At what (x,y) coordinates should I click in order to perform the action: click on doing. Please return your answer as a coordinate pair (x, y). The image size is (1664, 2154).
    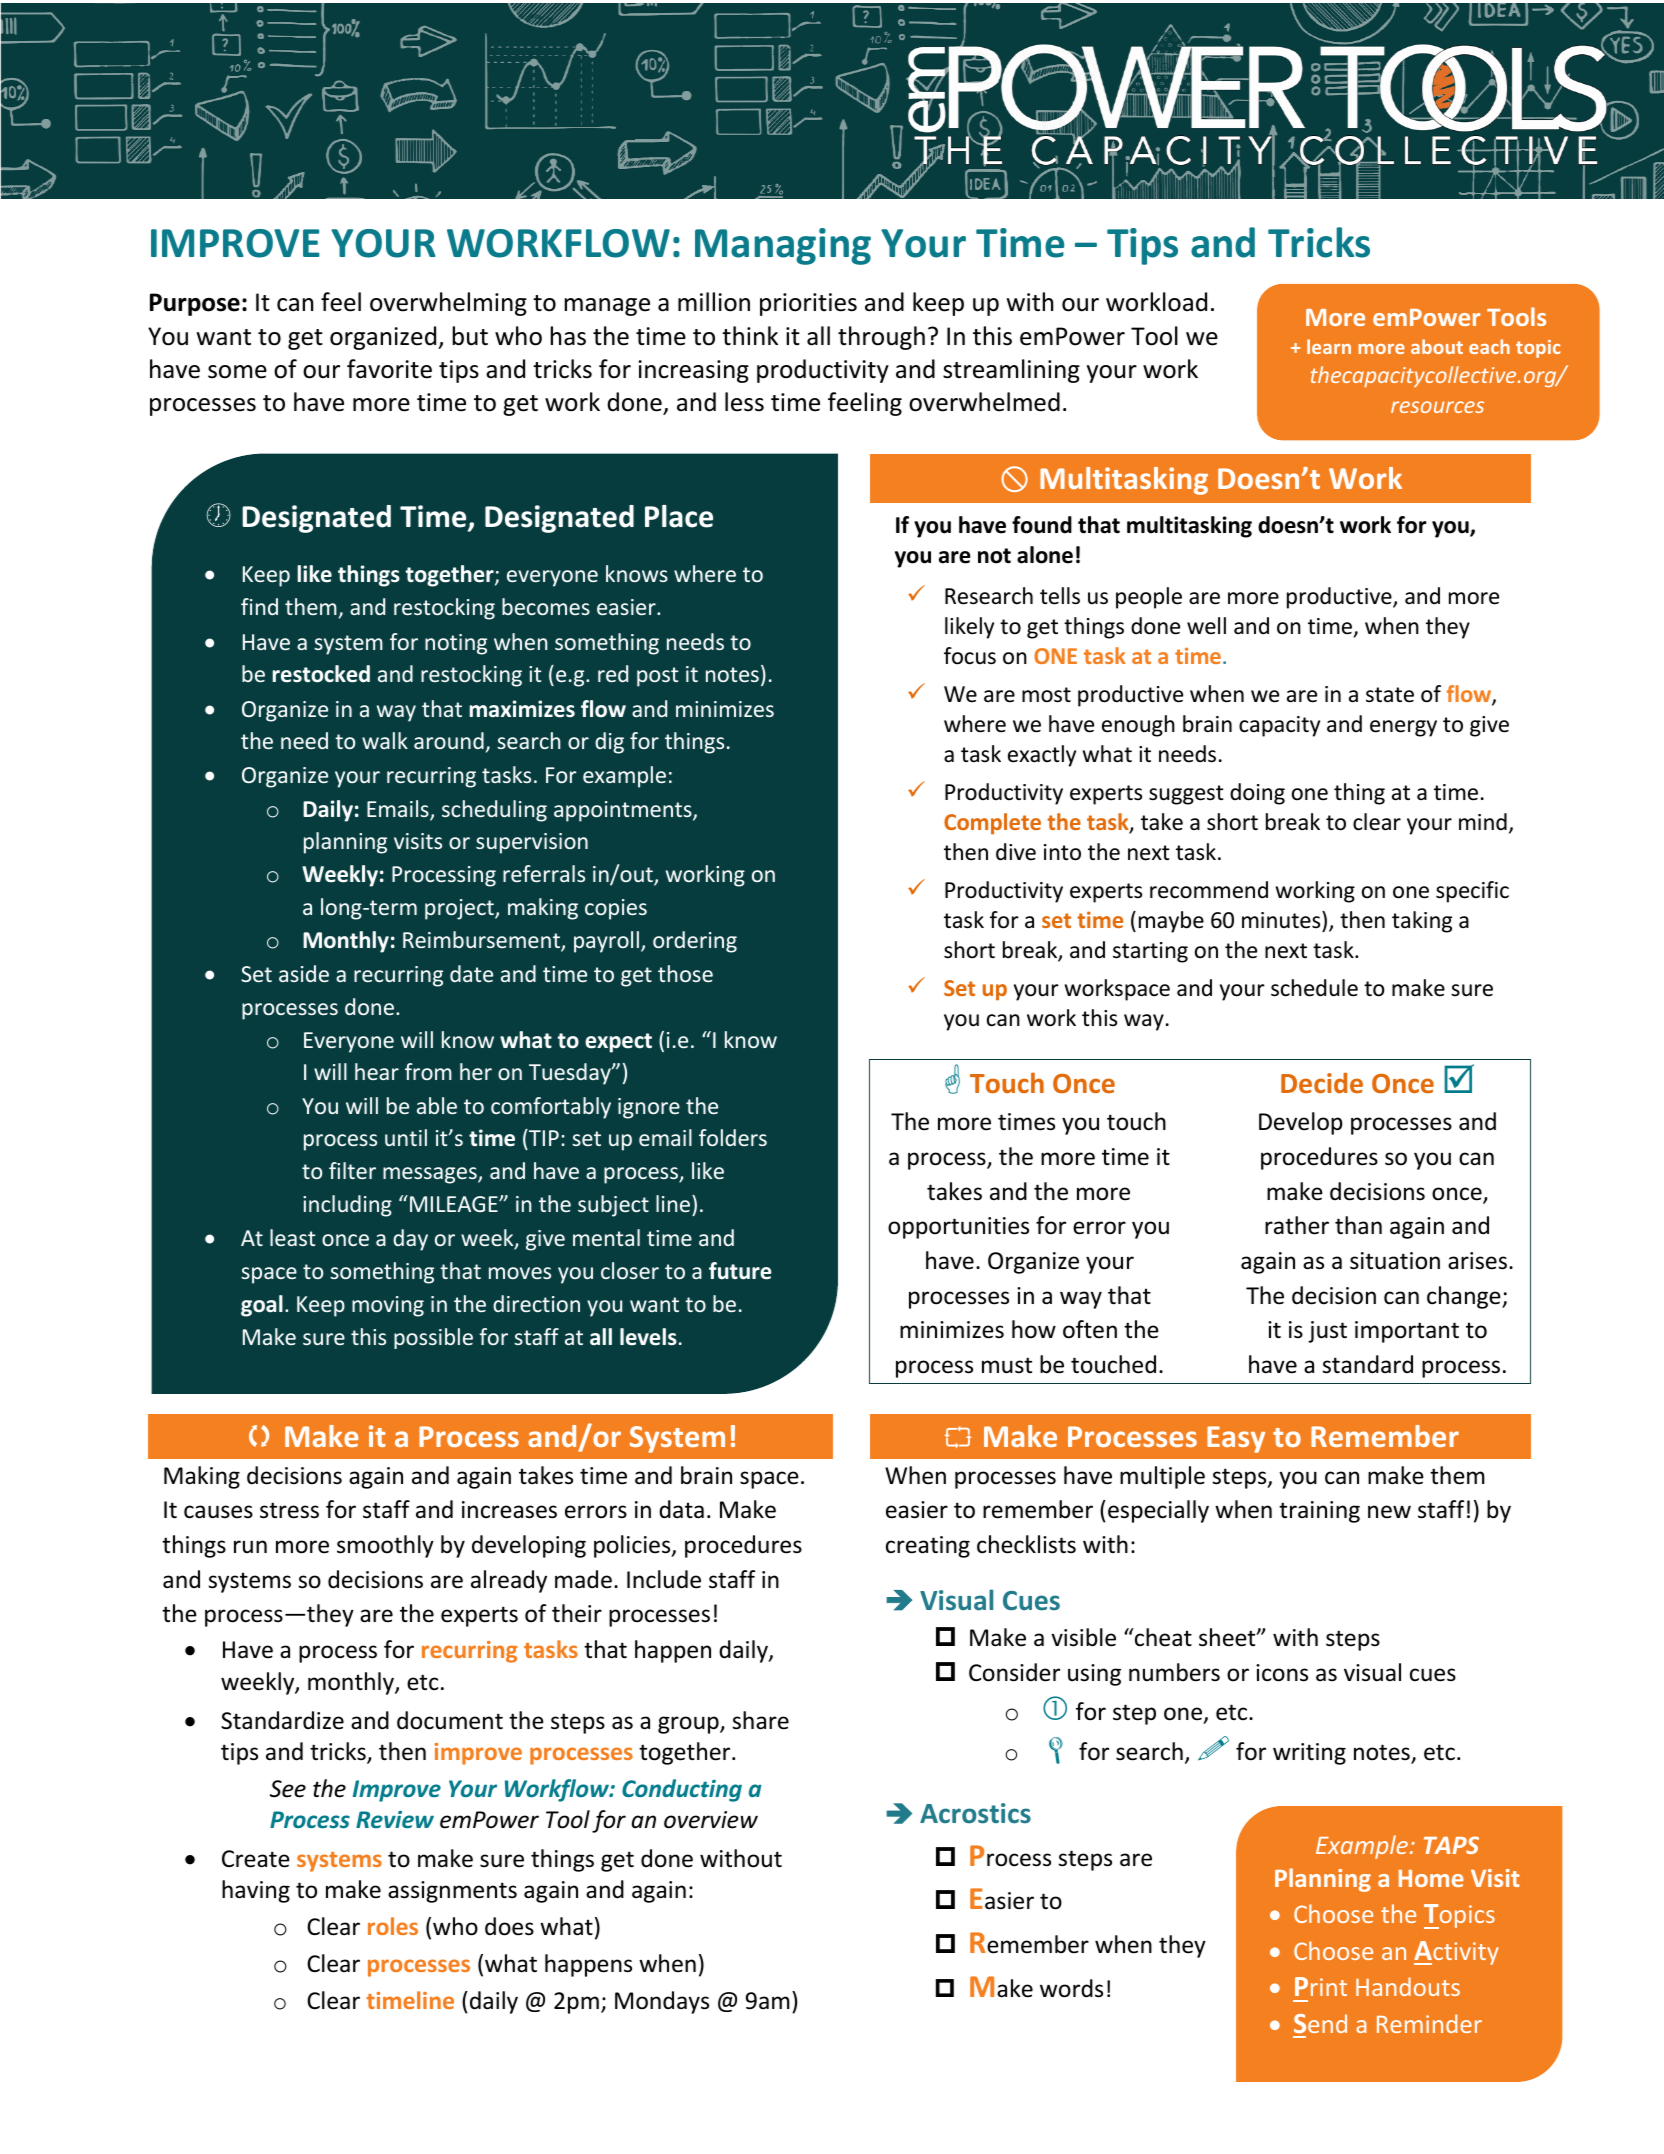
    Looking at the image, I should click on (1257, 794).
